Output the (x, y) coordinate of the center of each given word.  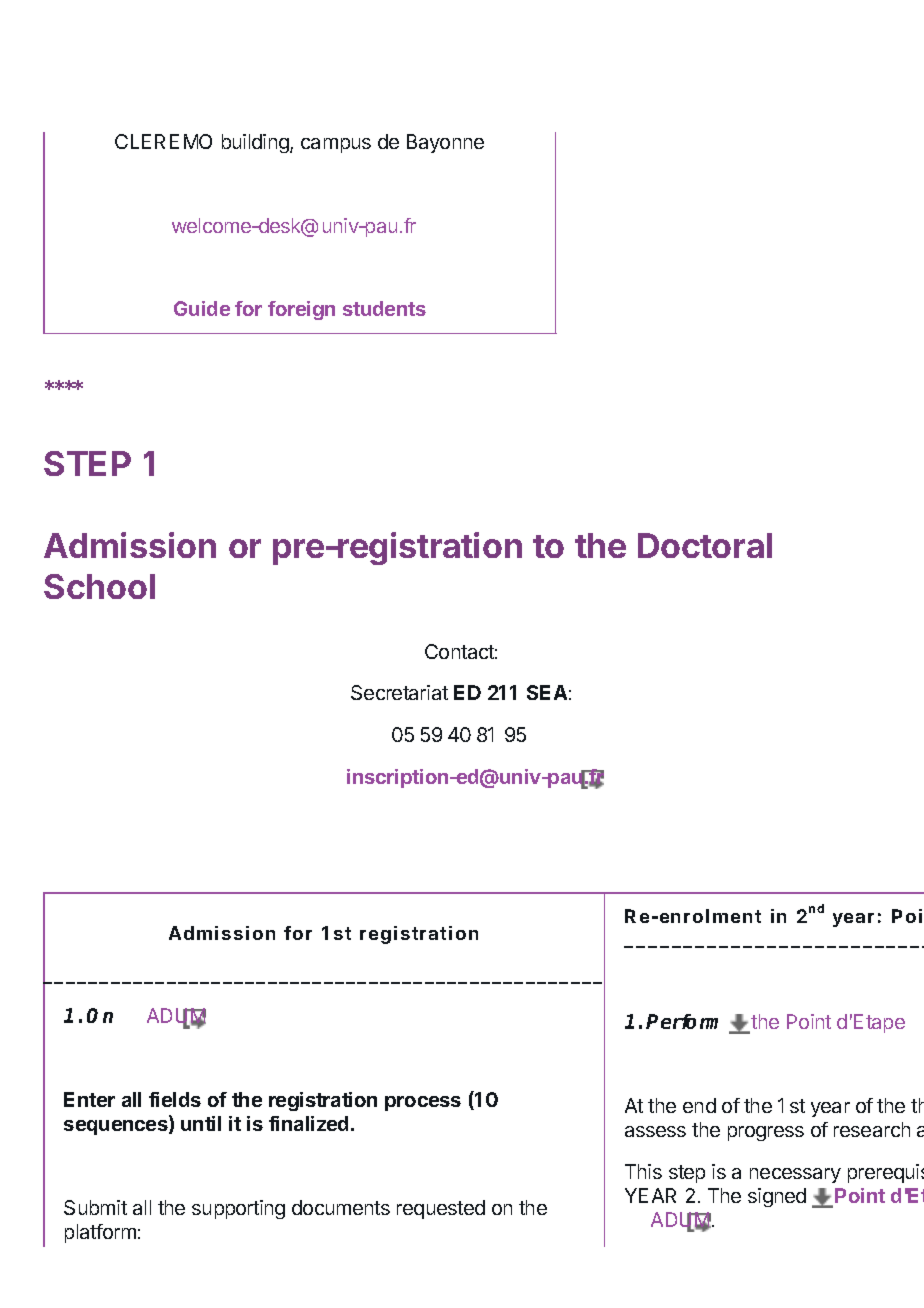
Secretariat (399, 692)
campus (336, 145)
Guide (202, 308)
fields (175, 1099)
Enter (89, 1099)
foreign (301, 310)
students (384, 308)
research (872, 1129)
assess (655, 1131)
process (423, 1103)
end (699, 1105)
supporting (238, 1209)
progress (766, 1133)
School (99, 586)
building (256, 143)
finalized (308, 1123)
